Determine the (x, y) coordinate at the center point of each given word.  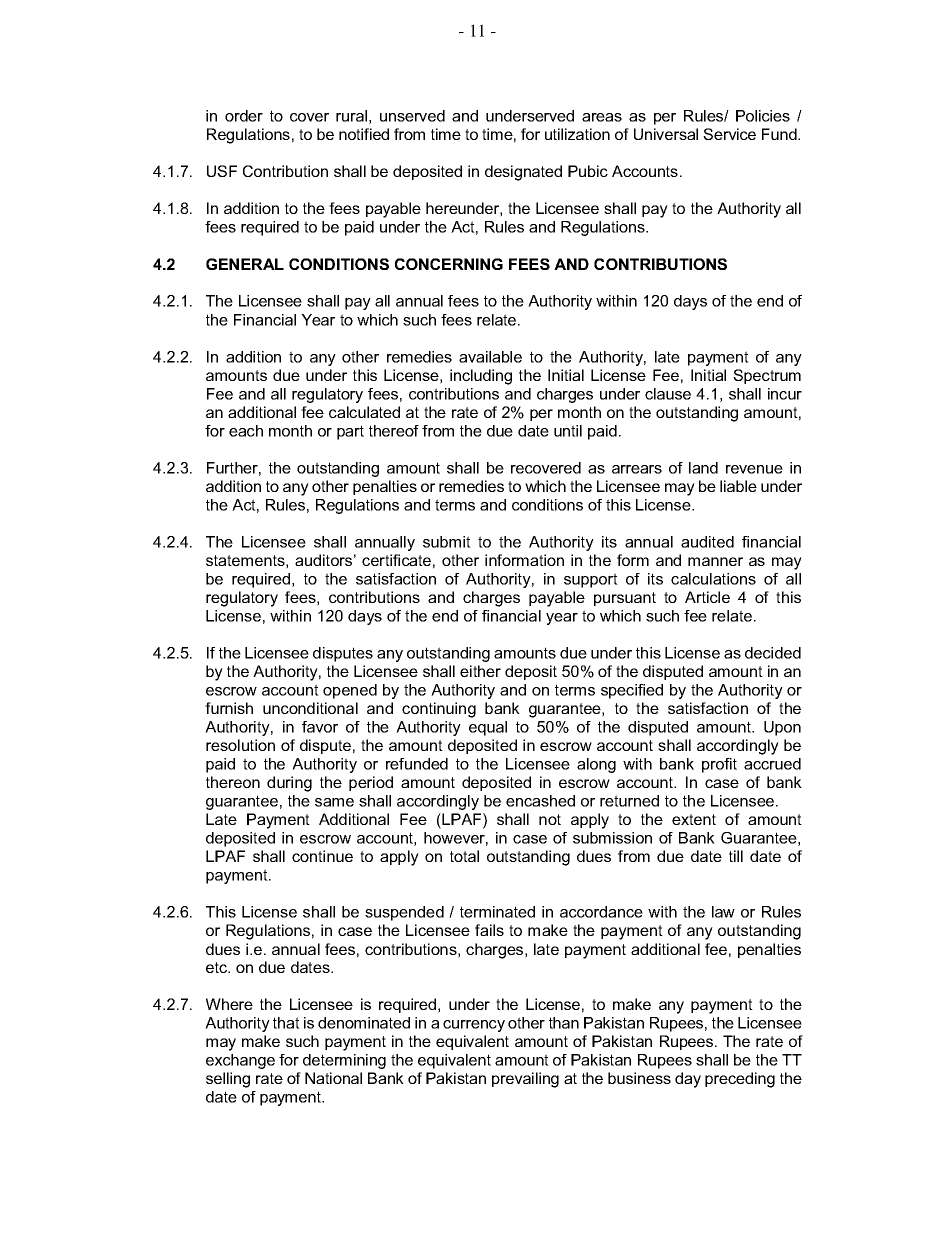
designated (523, 173)
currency (474, 1026)
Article (707, 597)
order (244, 116)
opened (350, 691)
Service (729, 134)
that (286, 1023)
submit (447, 542)
